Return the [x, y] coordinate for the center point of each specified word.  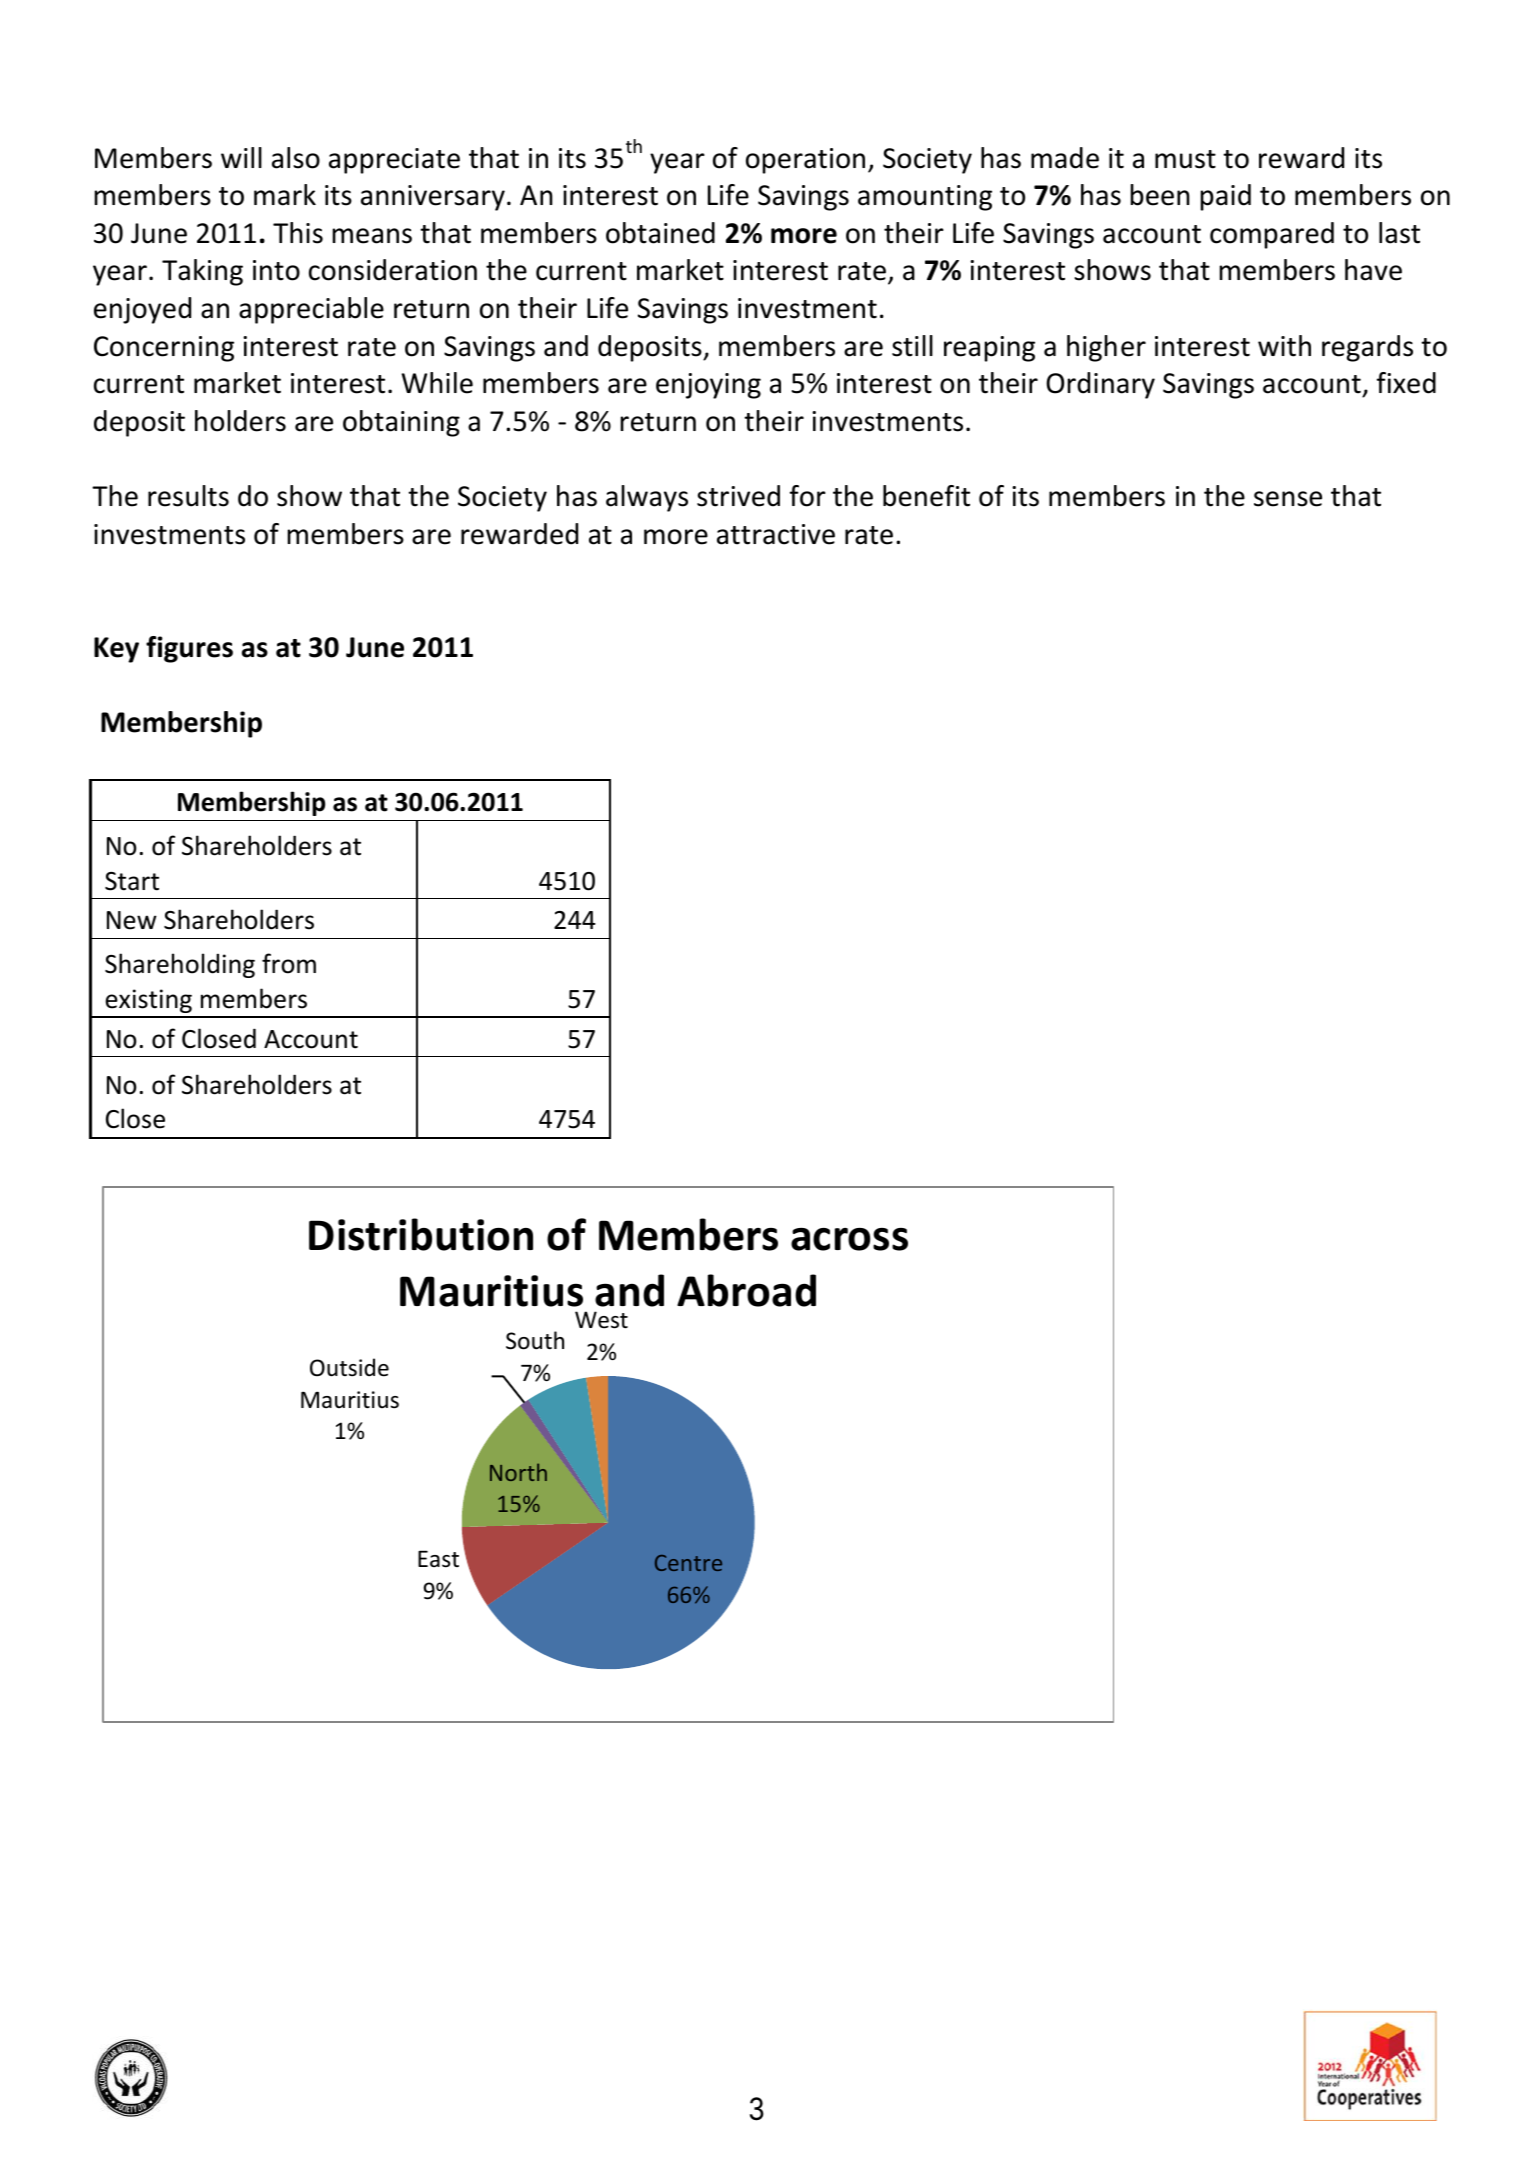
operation [805, 161]
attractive [776, 534]
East [438, 1559]
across [849, 1239]
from [289, 963]
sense [1288, 499]
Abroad [746, 1290]
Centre [688, 1563]
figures [189, 649]
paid [1225, 197]
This [298, 233]
